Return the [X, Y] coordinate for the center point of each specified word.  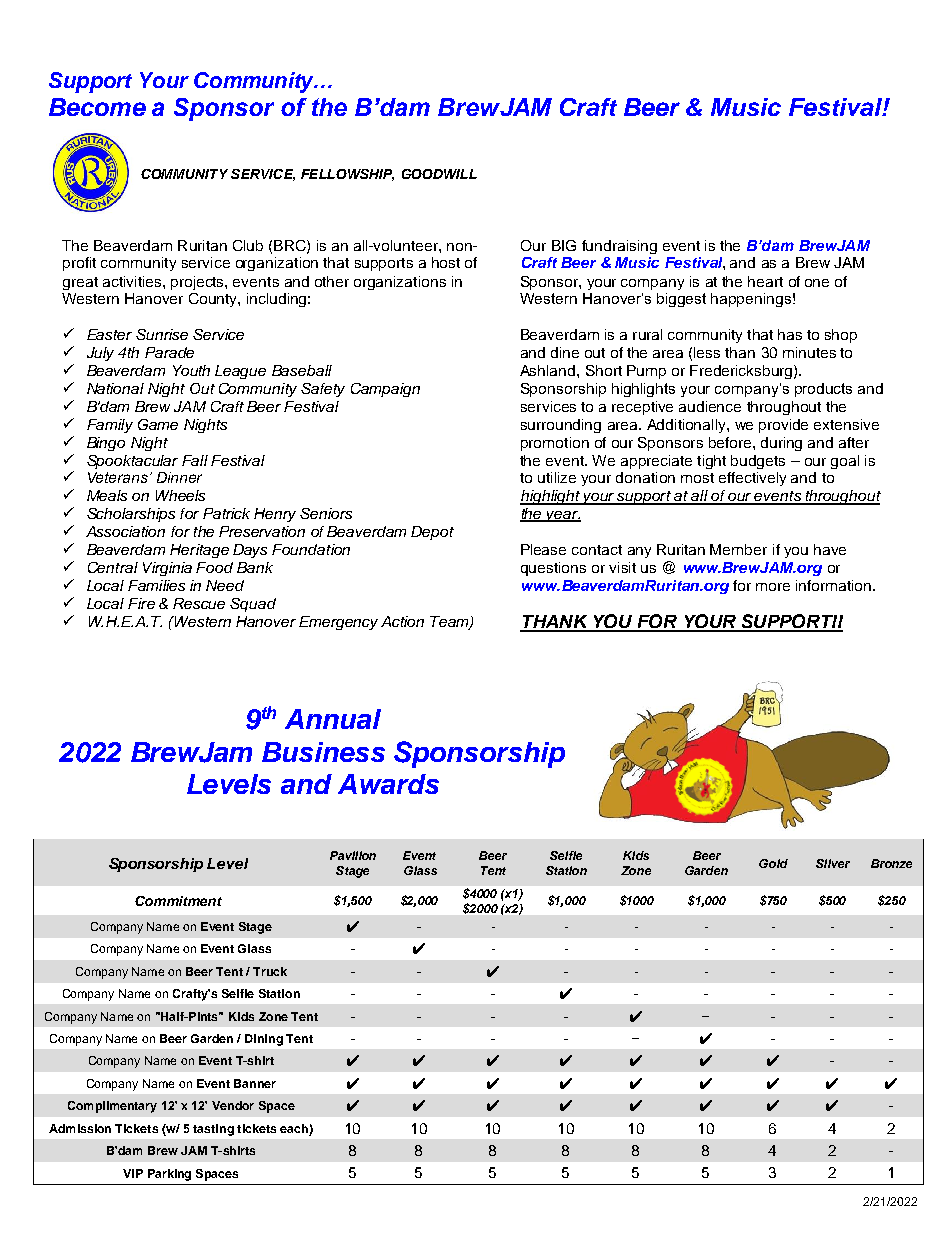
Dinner [179, 477]
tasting [213, 1130]
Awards [388, 784]
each [294, 1128]
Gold [773, 863]
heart [765, 281]
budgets [758, 462]
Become [97, 107]
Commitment [178, 901]
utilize [557, 477]
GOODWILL [439, 174]
